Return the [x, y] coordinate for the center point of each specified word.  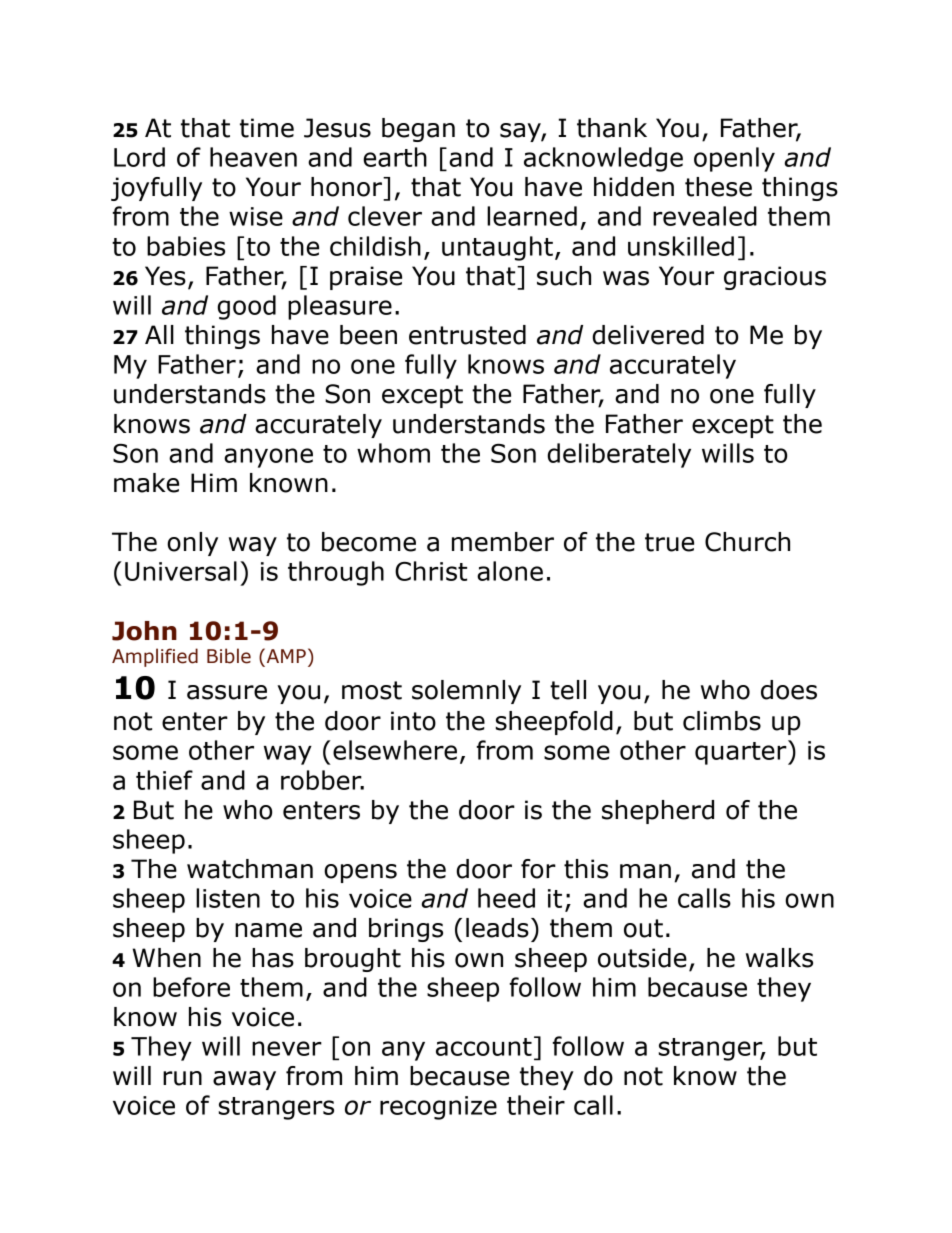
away [244, 1080]
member [503, 542]
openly [734, 159]
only [192, 544]
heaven [253, 157]
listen [228, 898]
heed [506, 898]
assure [227, 692]
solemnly [466, 692]
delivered [648, 335]
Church [747, 542]
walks [779, 958]
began [418, 130]
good [246, 307]
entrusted [467, 335]
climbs [722, 721]
